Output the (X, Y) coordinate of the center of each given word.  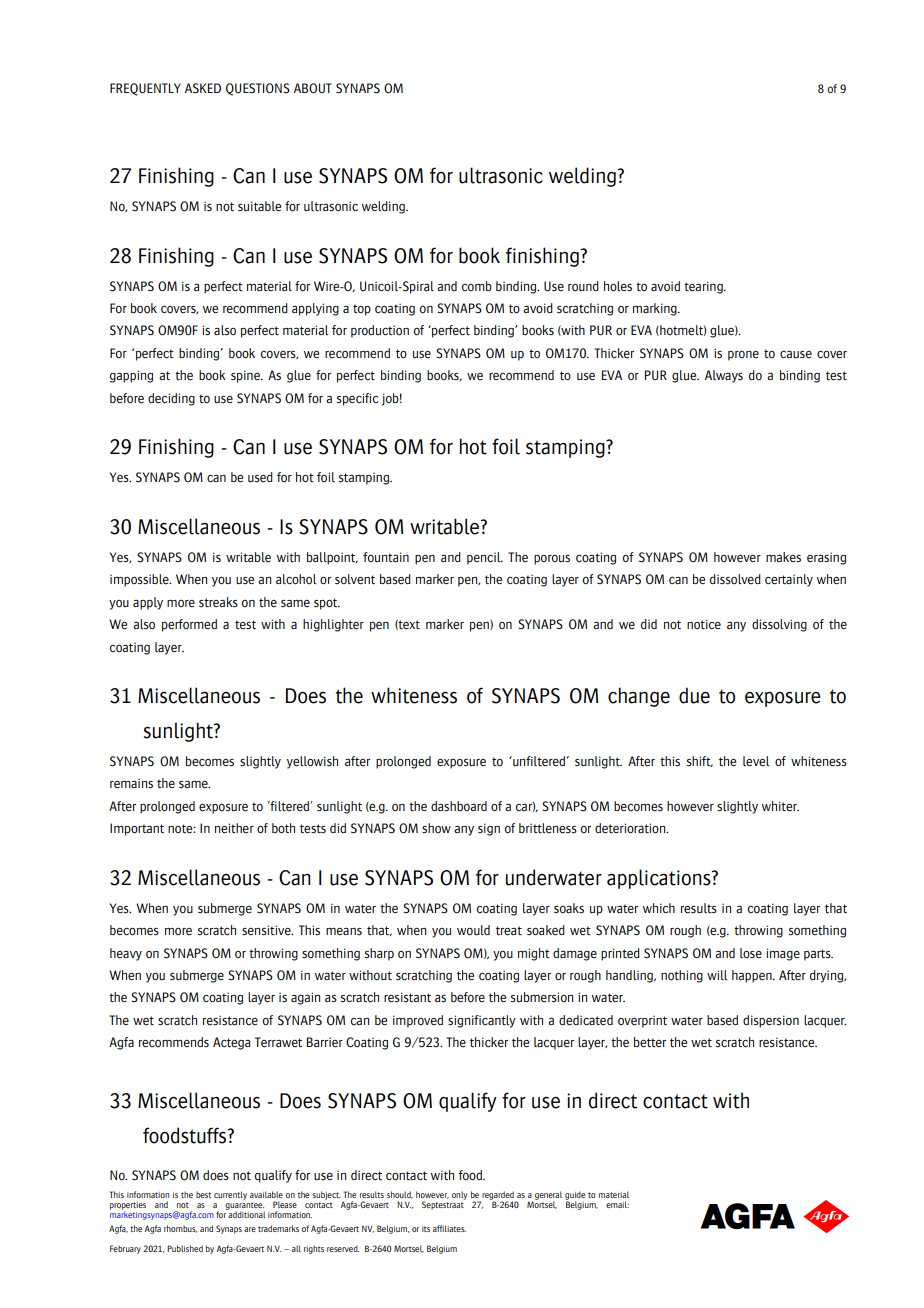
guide (575, 1196)
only (460, 1195)
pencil (485, 558)
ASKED (203, 88)
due (694, 695)
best (203, 1194)
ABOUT (313, 88)
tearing (704, 287)
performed (189, 625)
